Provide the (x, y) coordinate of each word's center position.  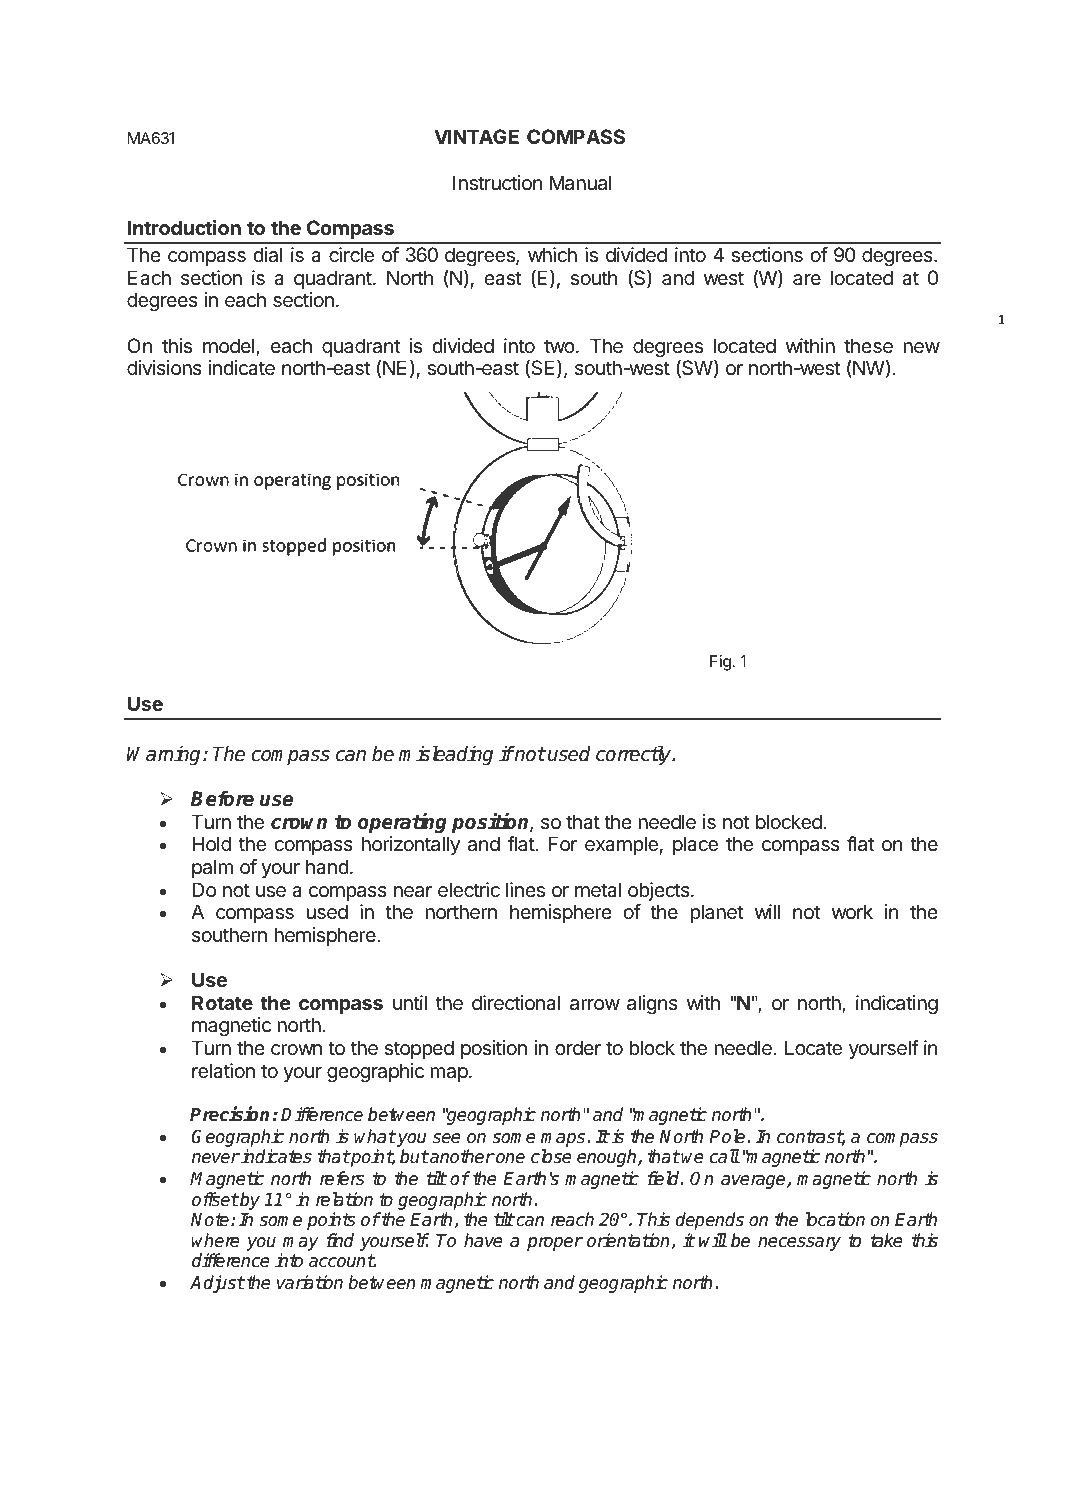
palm (212, 868)
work (852, 911)
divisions (164, 367)
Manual (581, 183)
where (216, 1240)
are (807, 279)
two (559, 346)
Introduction (184, 227)
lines (525, 890)
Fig (721, 663)
